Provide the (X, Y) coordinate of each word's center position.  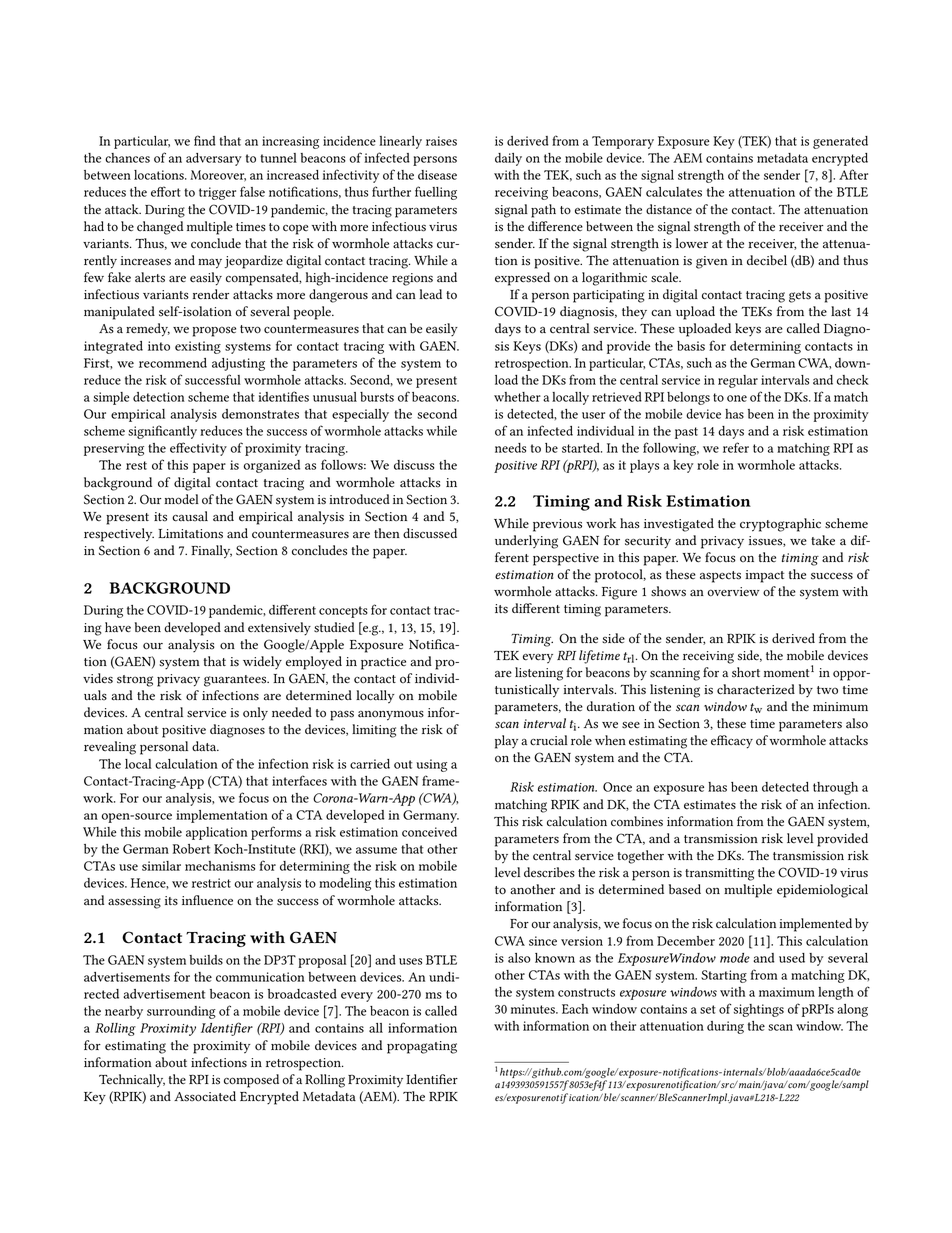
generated (840, 142)
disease (437, 175)
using (431, 765)
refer (736, 447)
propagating (422, 1047)
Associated (205, 1096)
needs (510, 448)
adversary (214, 159)
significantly (162, 432)
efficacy (732, 742)
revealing (110, 748)
